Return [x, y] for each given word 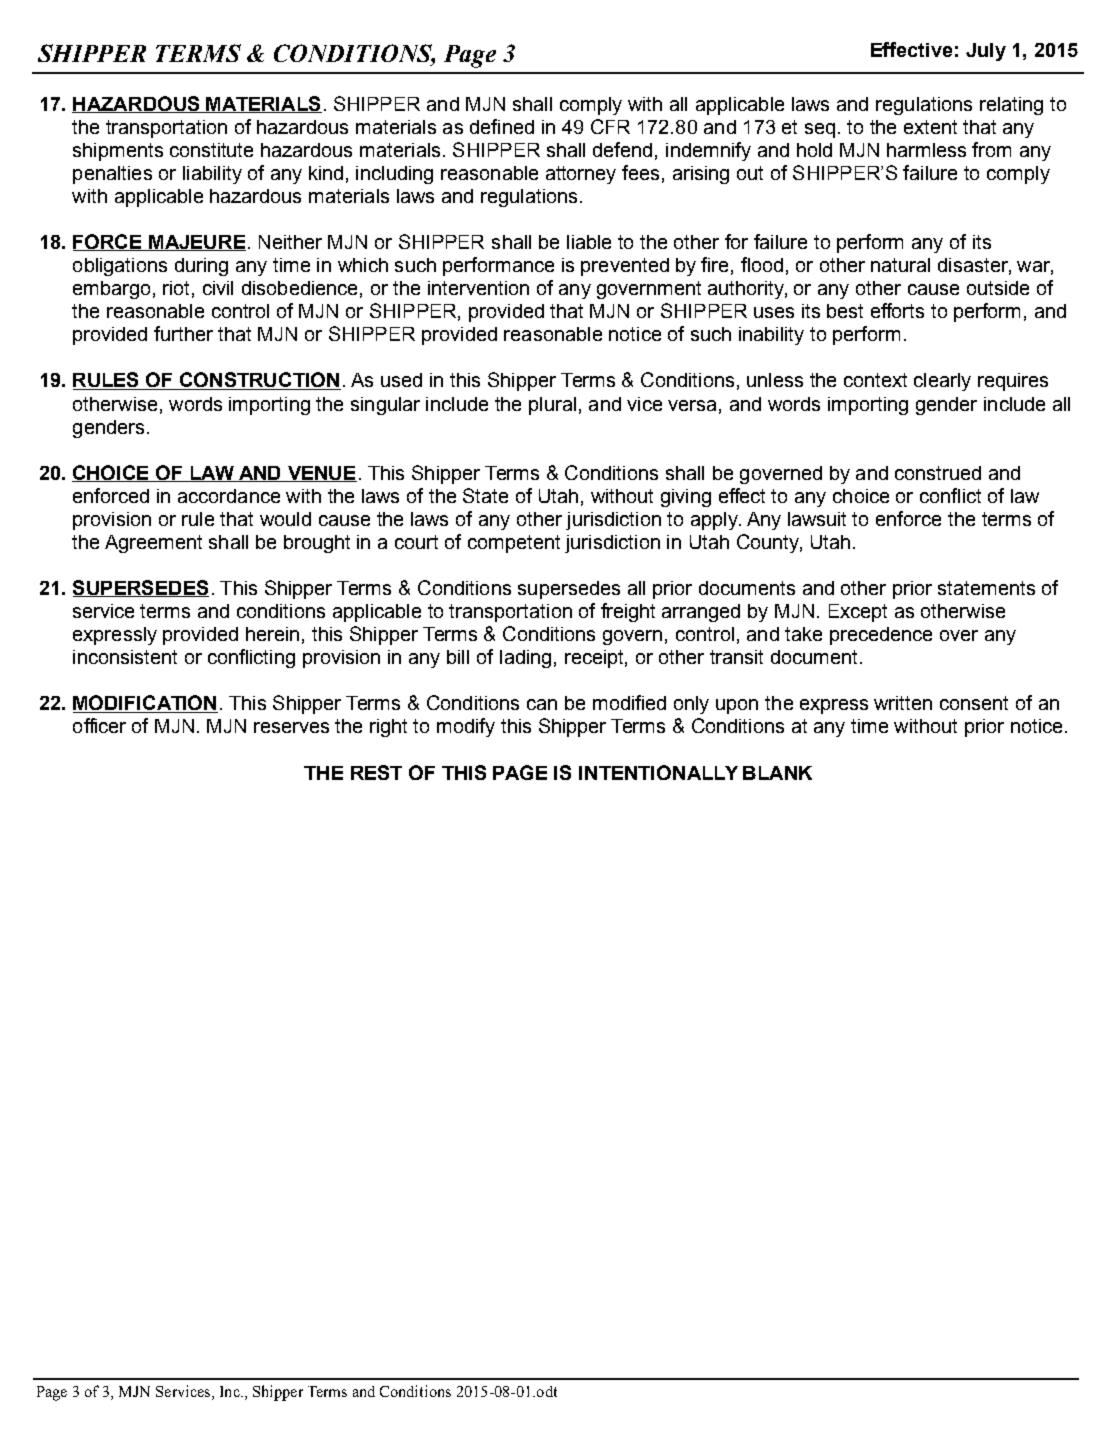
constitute [211, 150]
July [986, 52]
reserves [291, 727]
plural [552, 406]
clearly [942, 382]
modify [466, 727]
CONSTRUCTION [259, 381]
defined [502, 126]
